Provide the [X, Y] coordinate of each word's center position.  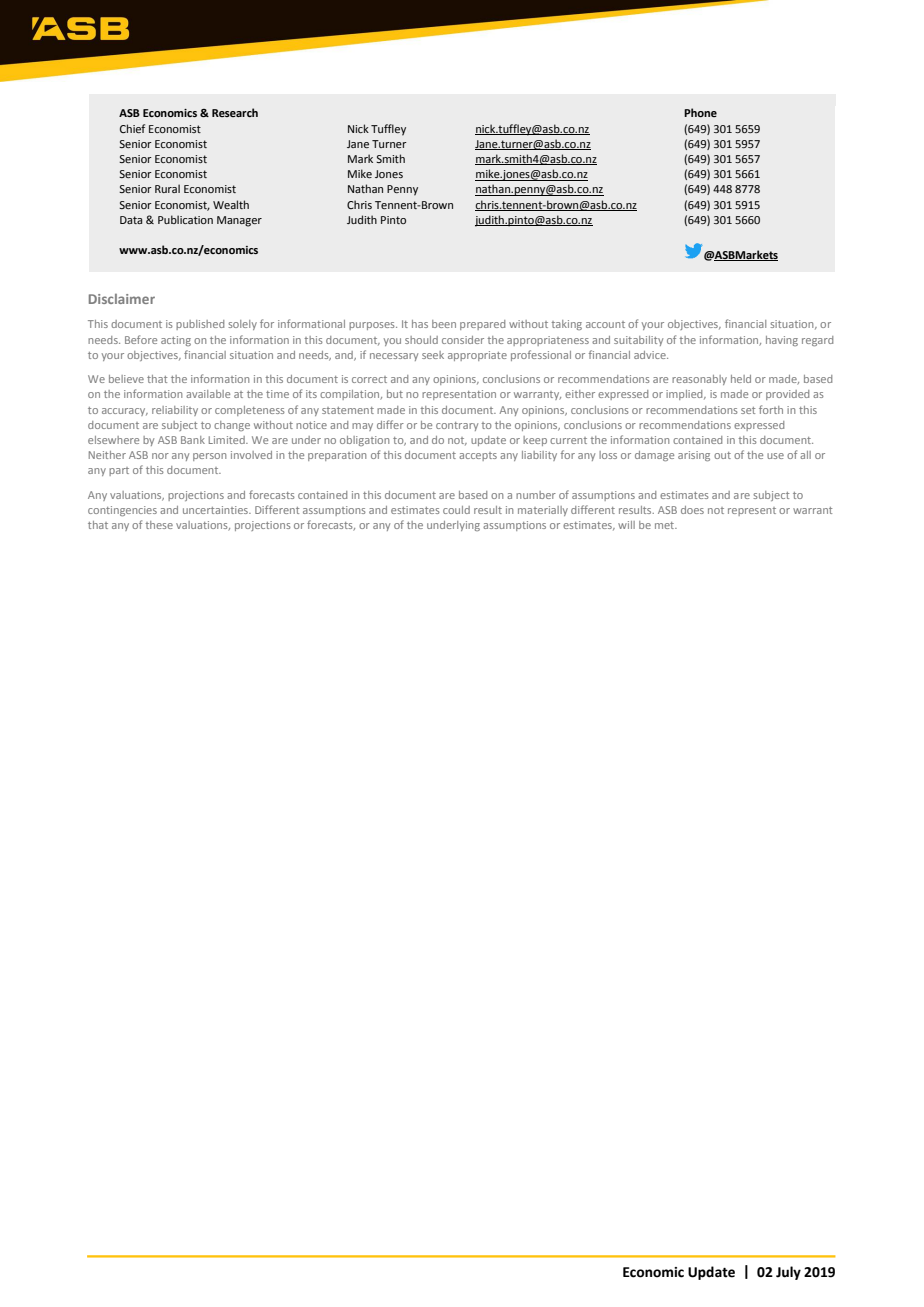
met [666, 525]
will [626, 525]
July [788, 1273]
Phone [700, 112]
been [444, 324]
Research [235, 112]
